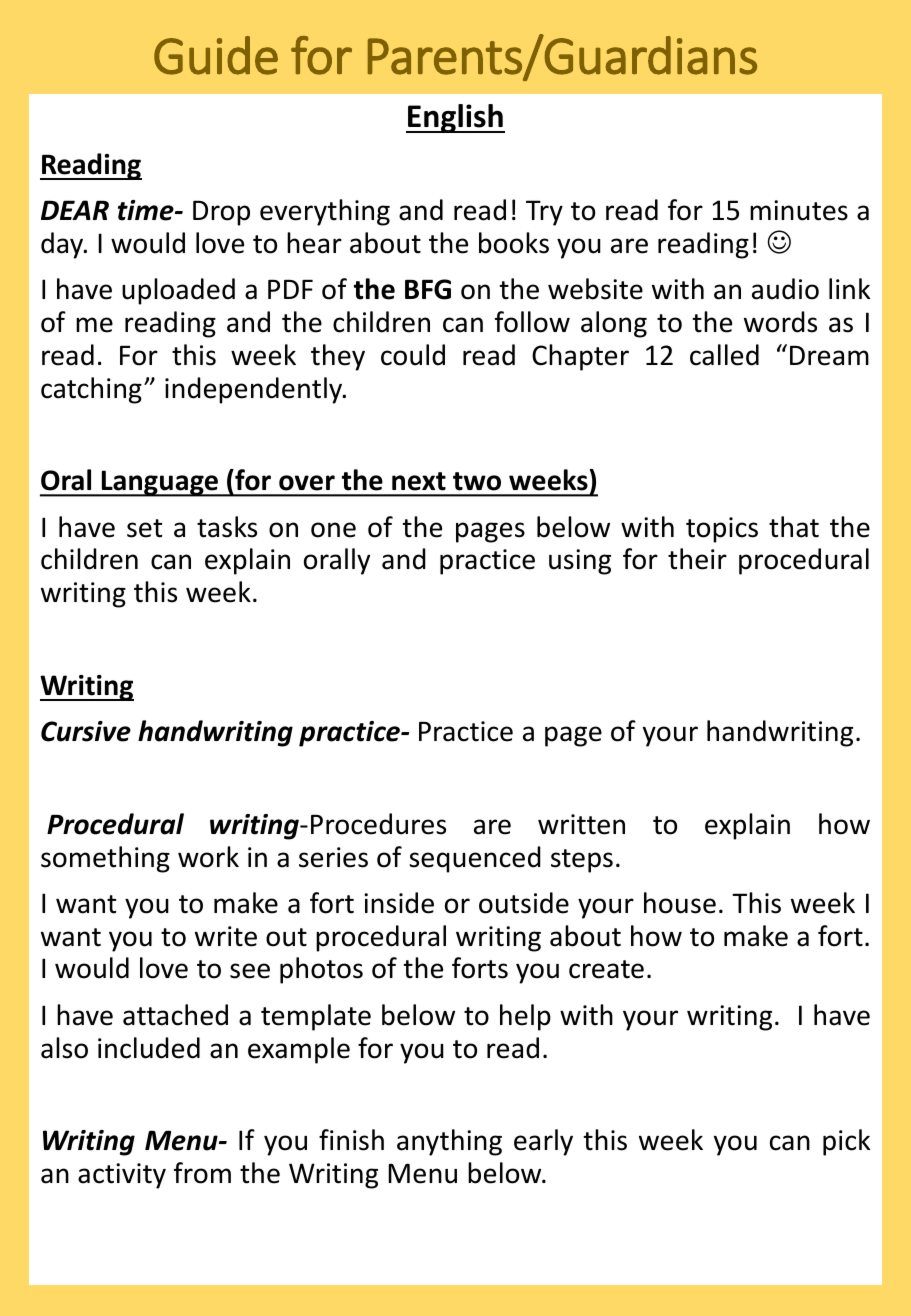 The width and height of the screenshot is (911, 1316). I want to click on called, so click(724, 355).
